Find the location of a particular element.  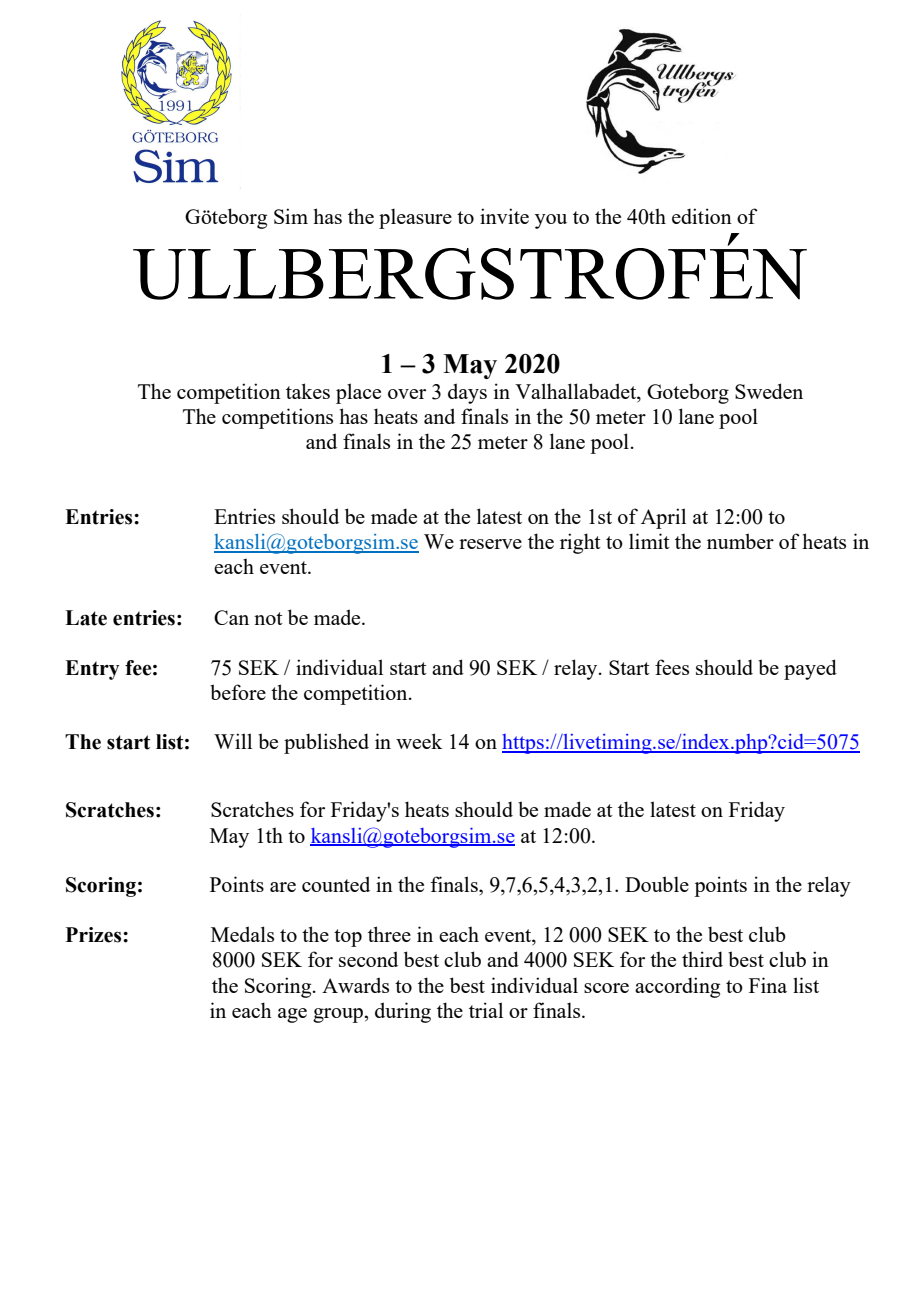

edition is located at coordinates (702, 216).
